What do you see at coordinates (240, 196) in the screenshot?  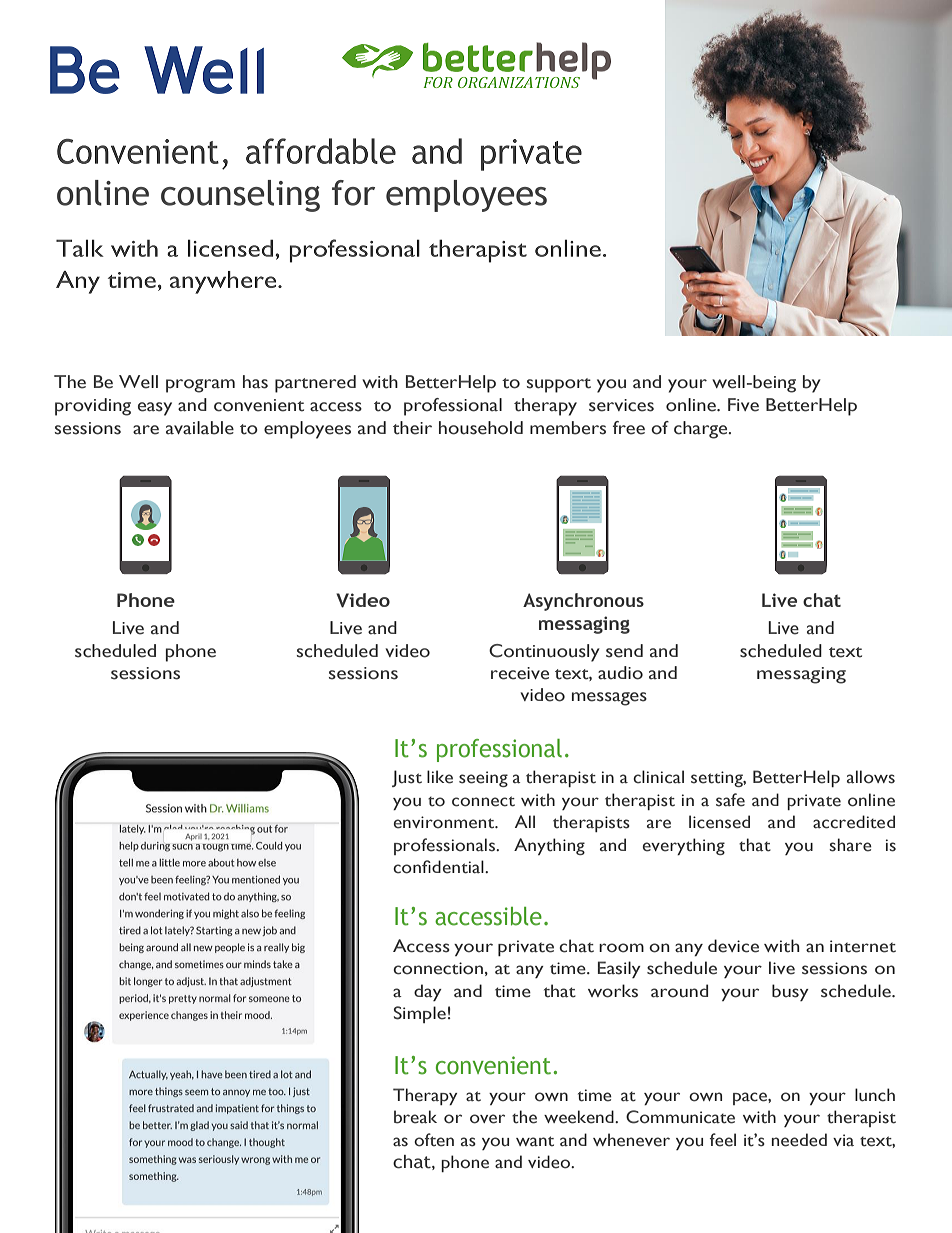 I see `counseling` at bounding box center [240, 196].
